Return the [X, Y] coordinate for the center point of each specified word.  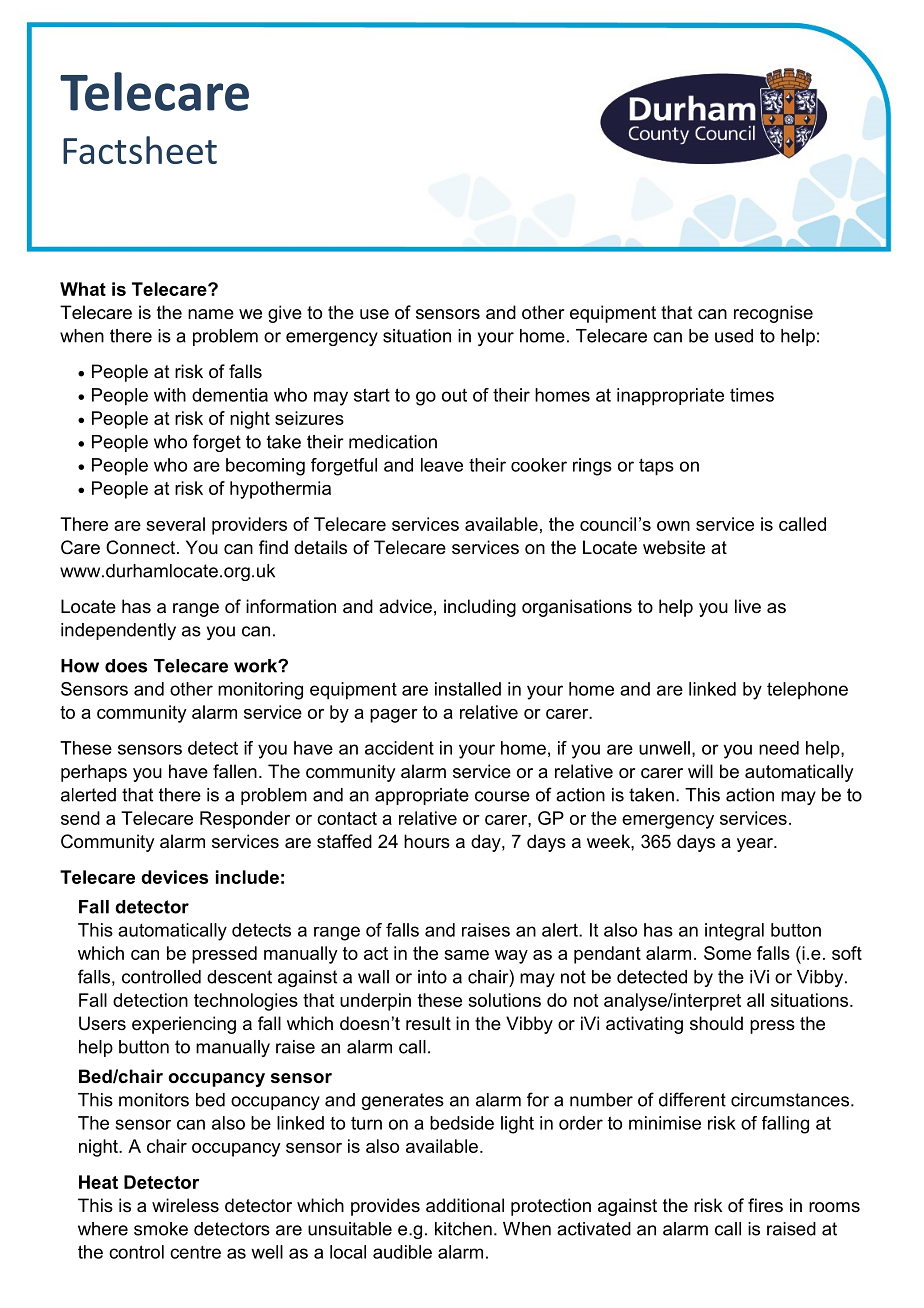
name [211, 314]
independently [118, 631]
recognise [773, 314]
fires [765, 1205]
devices [174, 877]
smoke [161, 1229]
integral [734, 932]
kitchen [463, 1229]
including [480, 608]
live [748, 606]
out [454, 395]
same [466, 955]
